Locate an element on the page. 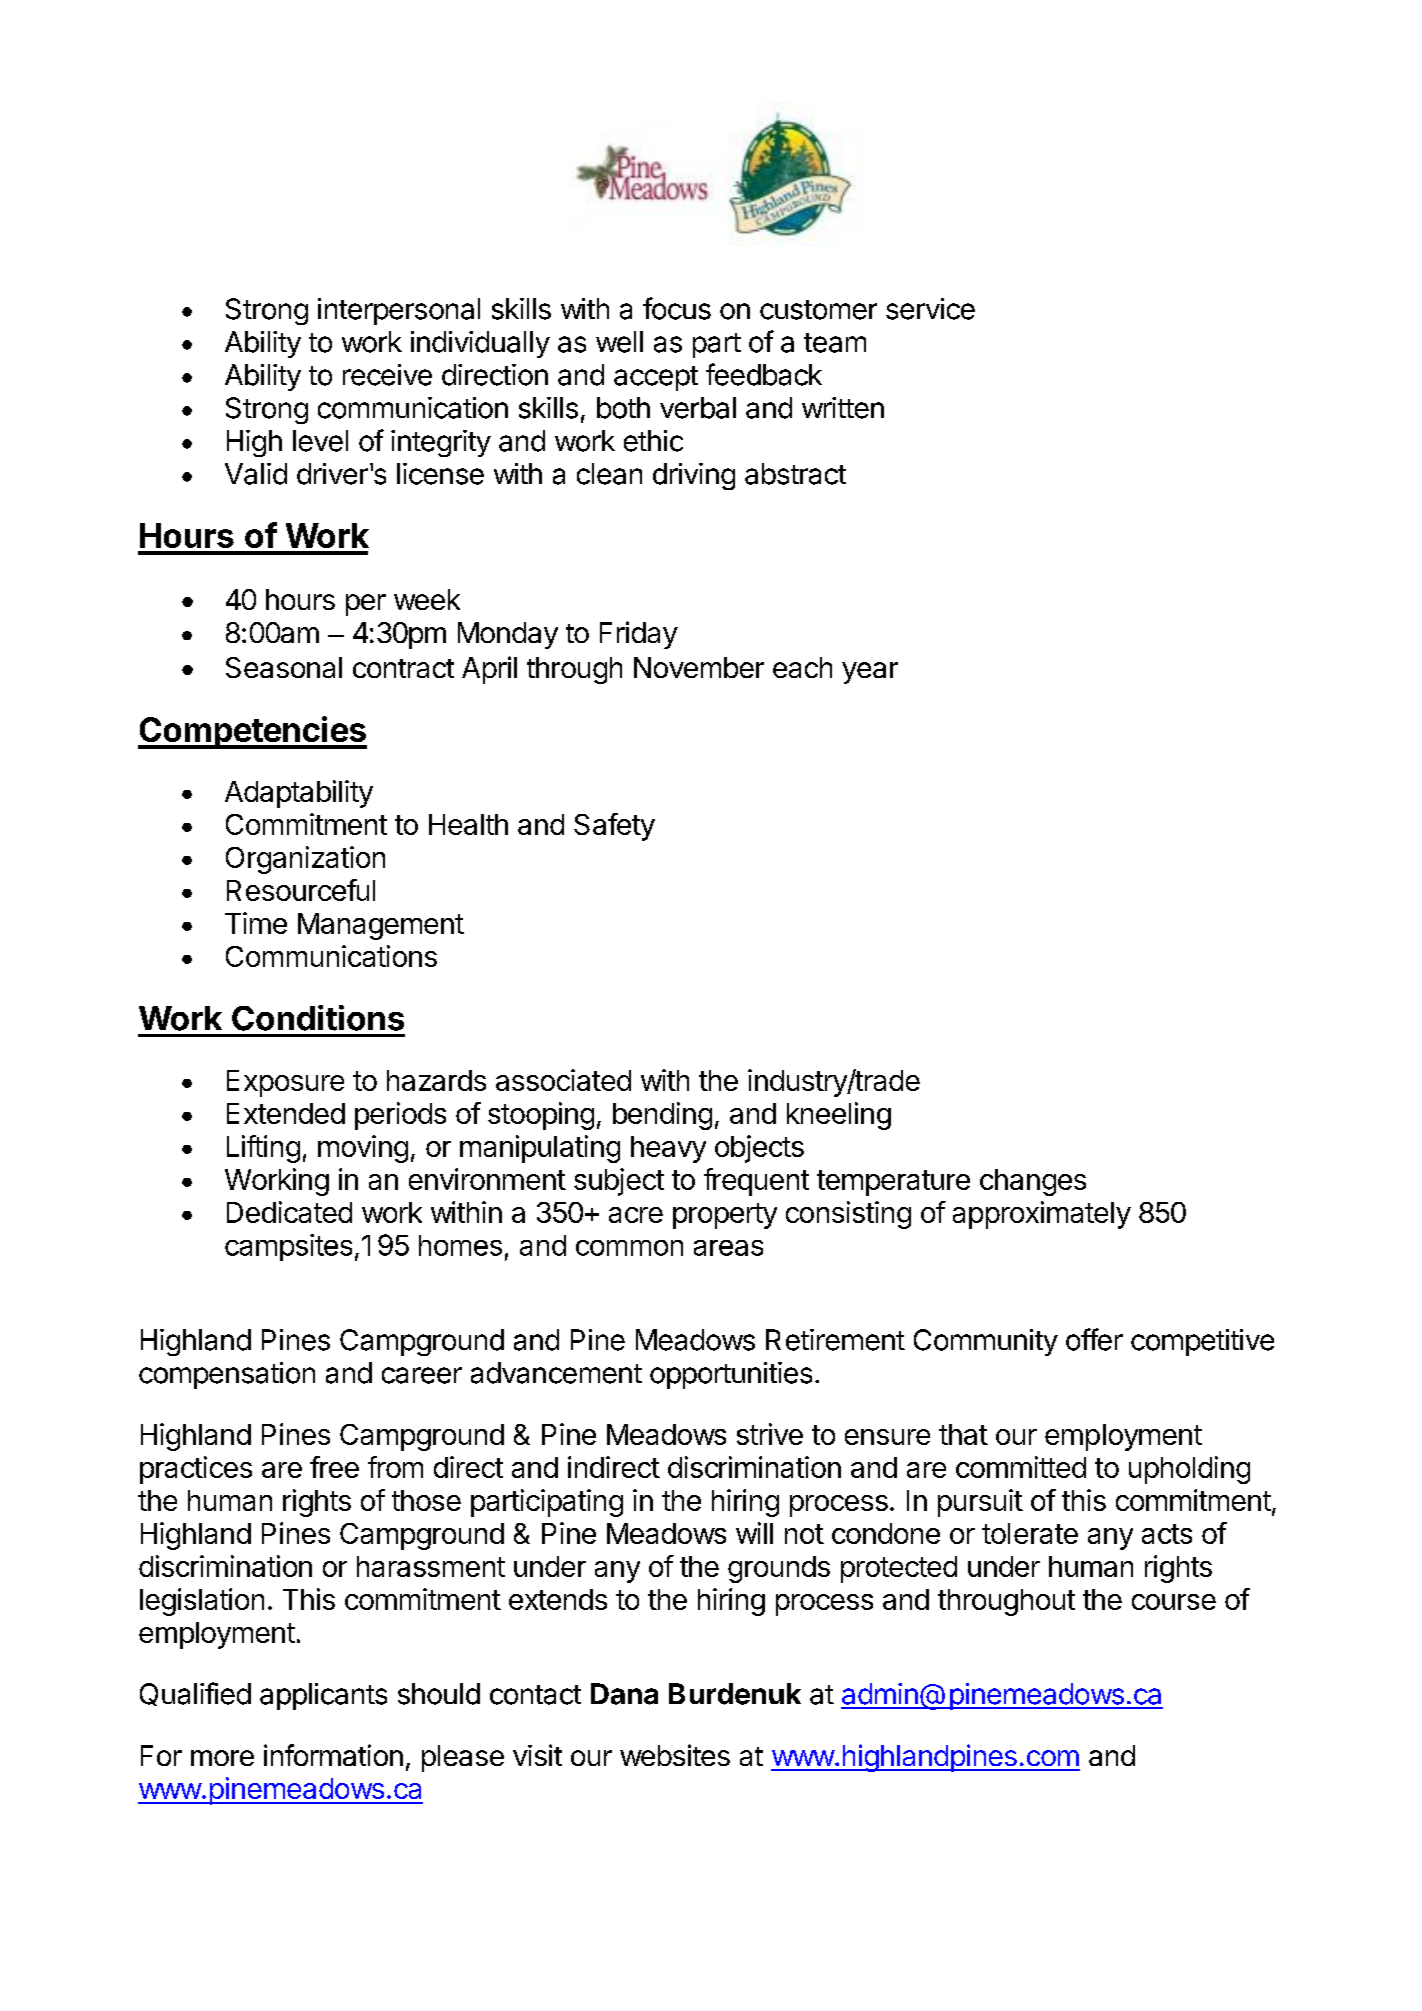 The width and height of the page is (1422, 2011). receive is located at coordinates (387, 375).
